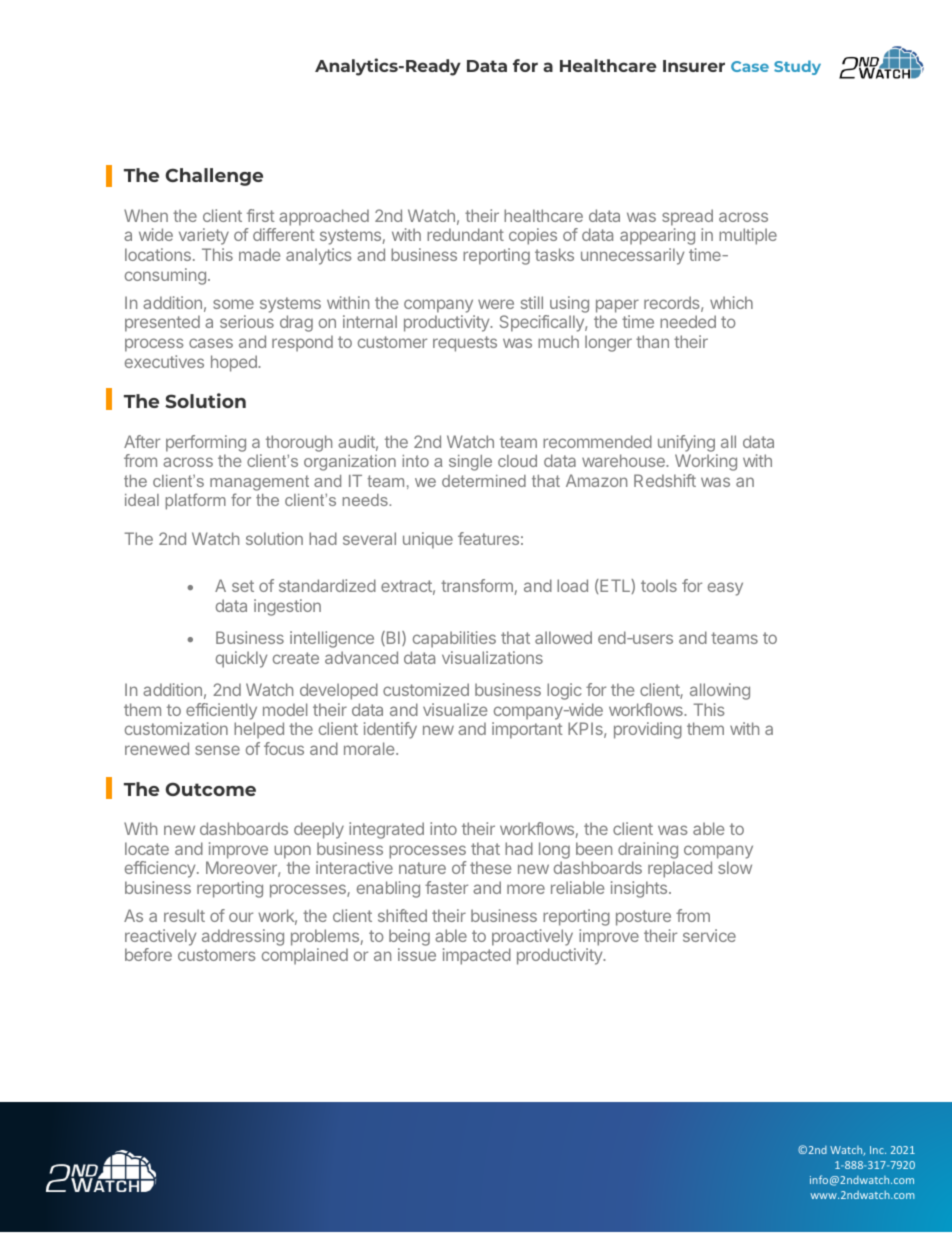  Describe the element at coordinates (496, 304) in the screenshot. I see `were` at that location.
